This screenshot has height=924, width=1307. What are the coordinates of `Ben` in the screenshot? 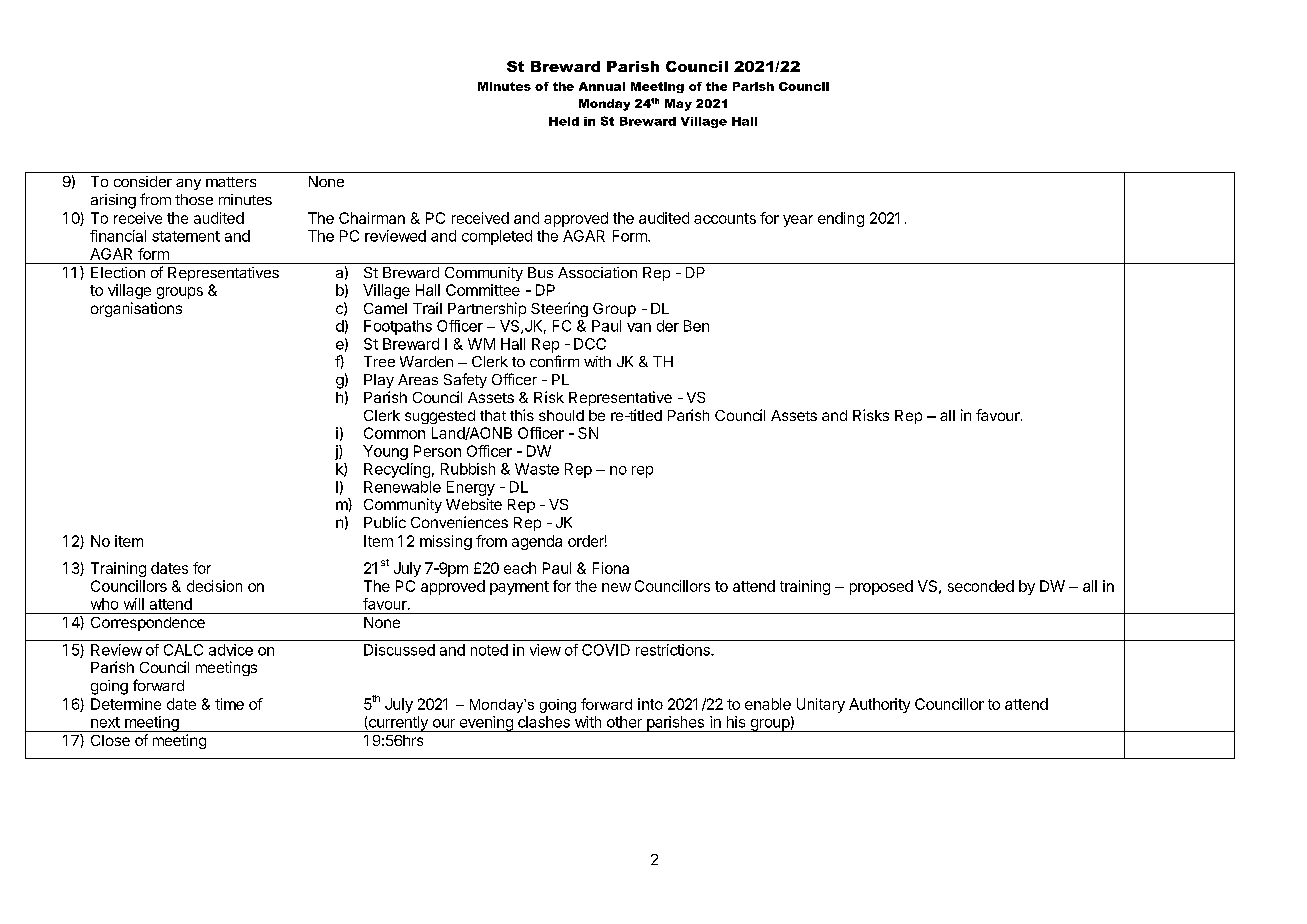 It's located at (696, 326).
